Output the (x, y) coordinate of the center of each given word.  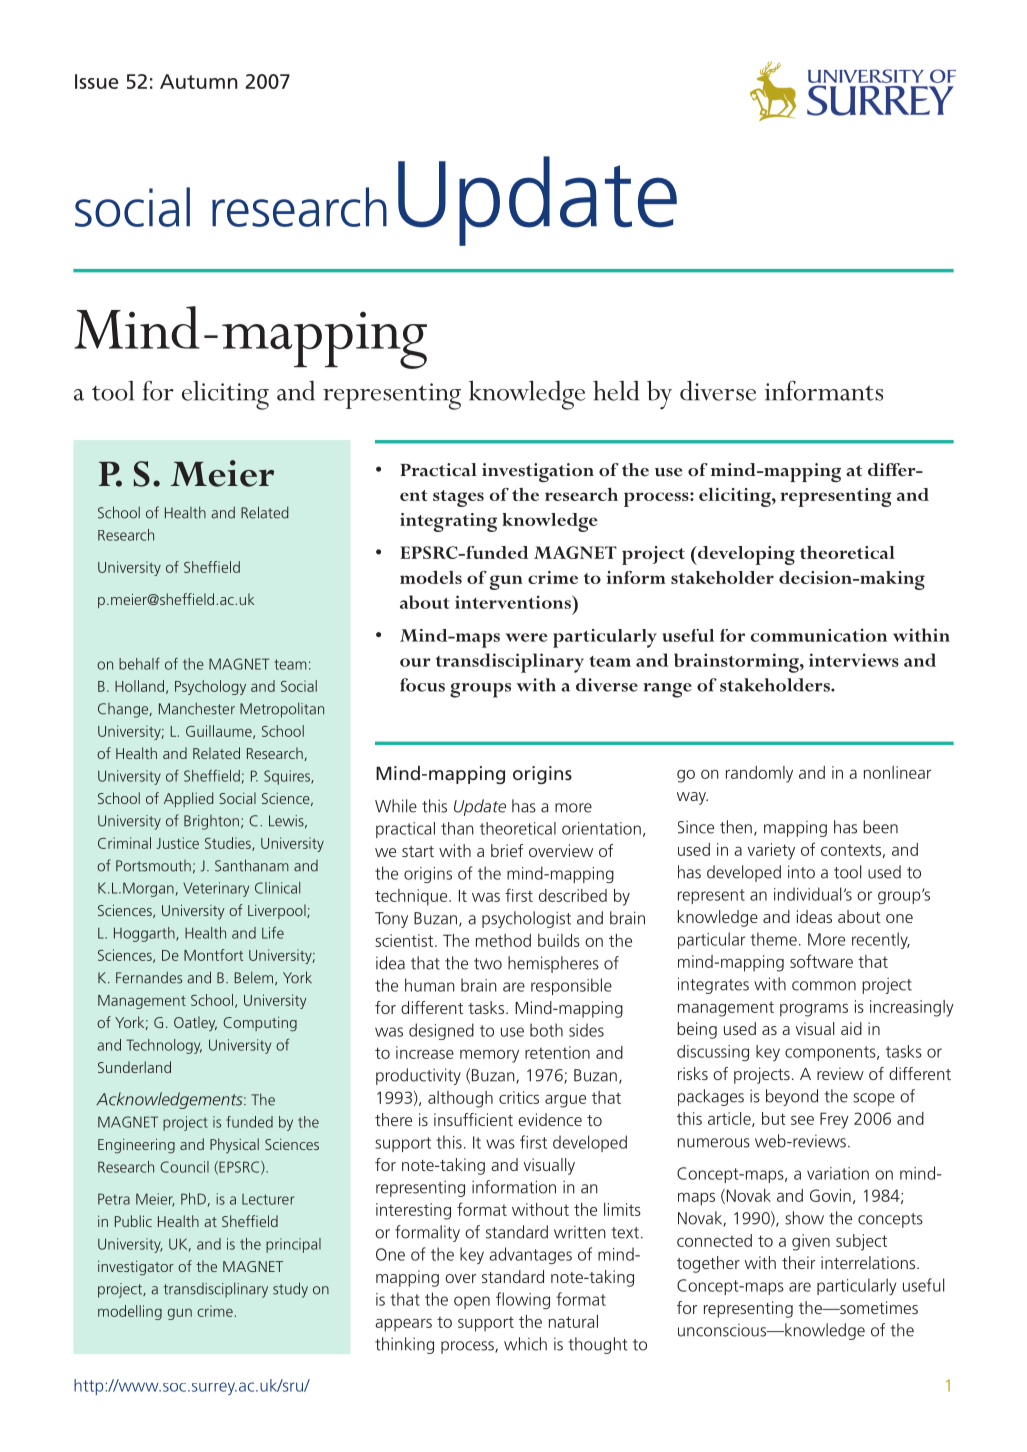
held (616, 391)
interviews (854, 660)
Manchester (197, 708)
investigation (538, 473)
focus (422, 685)
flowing (523, 1300)
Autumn (199, 81)
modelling (130, 1312)
